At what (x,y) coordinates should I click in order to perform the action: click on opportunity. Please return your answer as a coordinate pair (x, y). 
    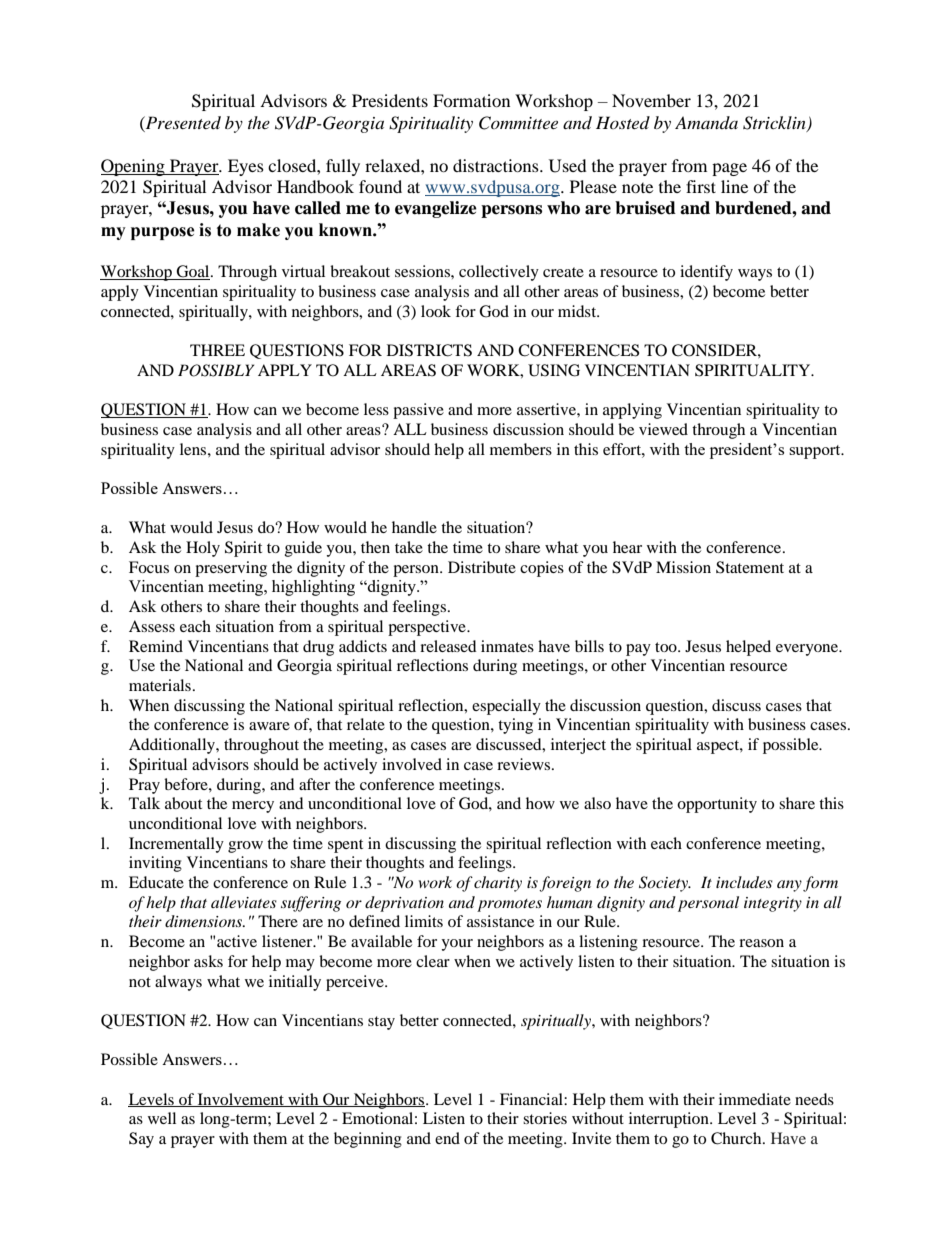
    Looking at the image, I should click on (717, 805).
